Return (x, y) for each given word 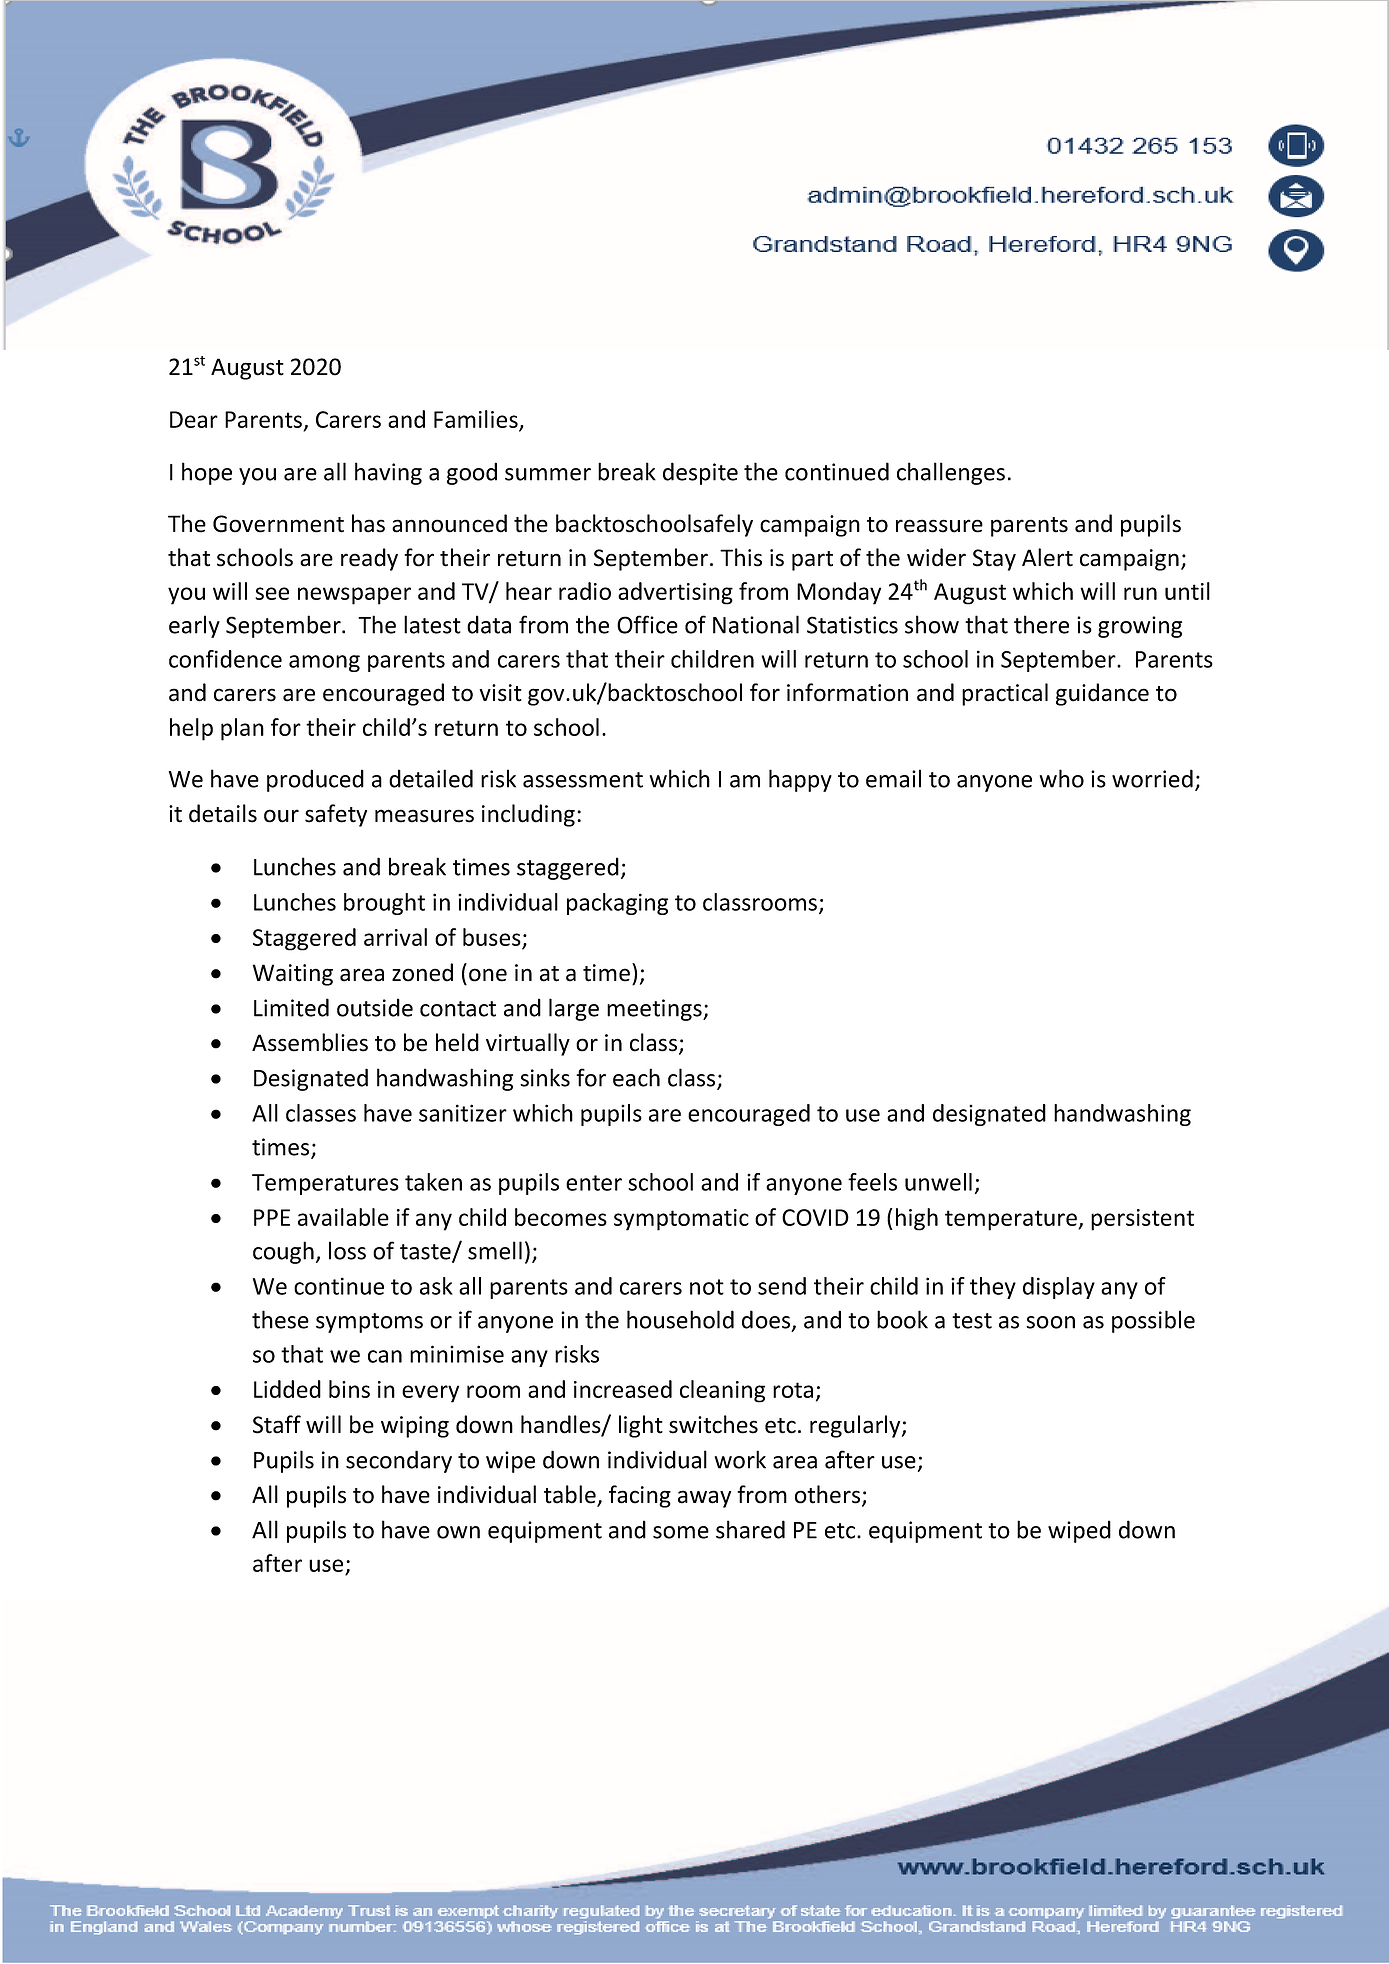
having (388, 473)
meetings (655, 1010)
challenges (951, 473)
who (1061, 778)
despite (700, 473)
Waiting (293, 975)
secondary (399, 1461)
